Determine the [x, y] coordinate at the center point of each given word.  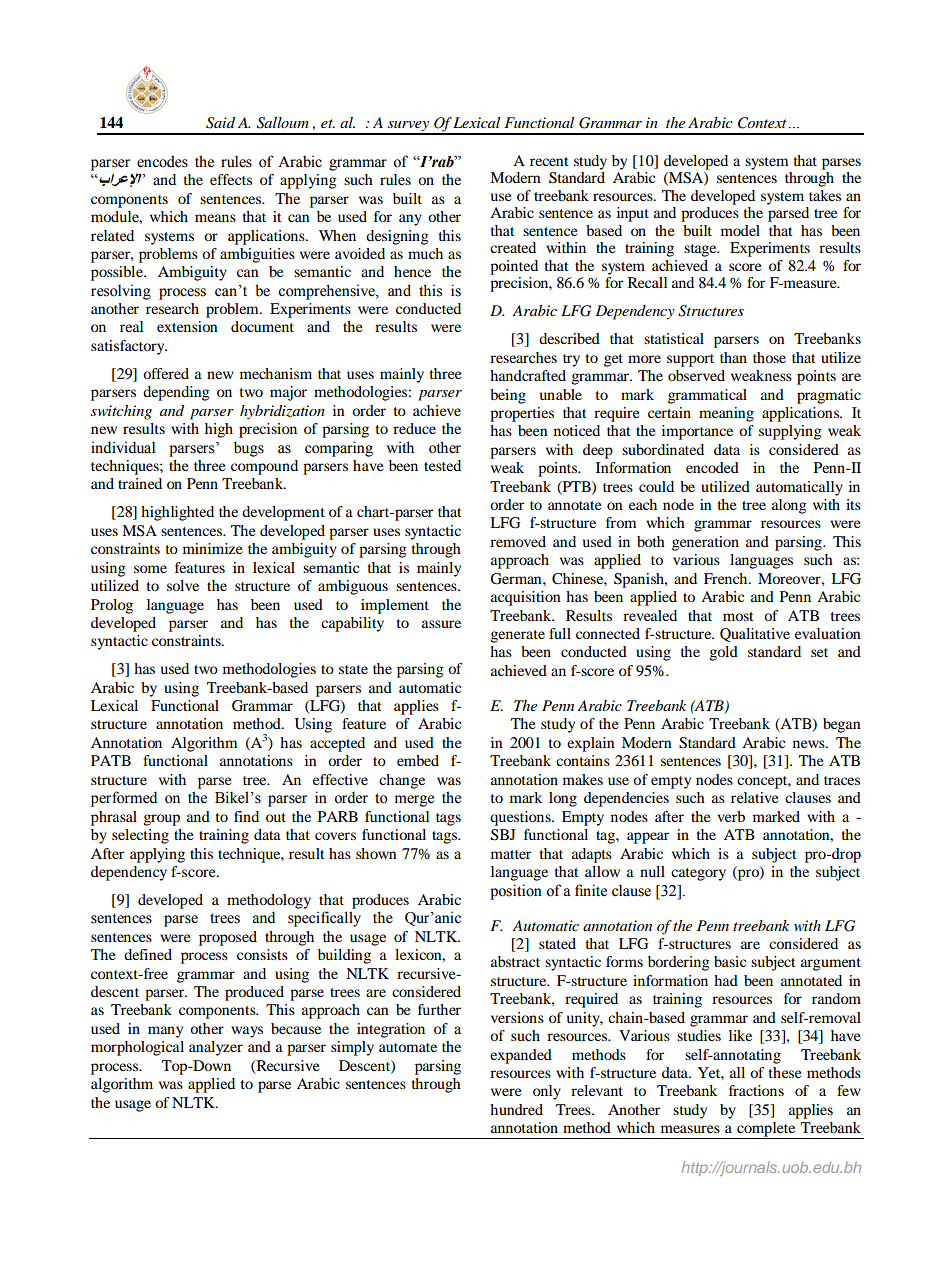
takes [825, 195]
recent [549, 161]
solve [183, 585]
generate [517, 636]
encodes [162, 161]
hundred [516, 1109]
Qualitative [755, 635]
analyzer [216, 1048]
